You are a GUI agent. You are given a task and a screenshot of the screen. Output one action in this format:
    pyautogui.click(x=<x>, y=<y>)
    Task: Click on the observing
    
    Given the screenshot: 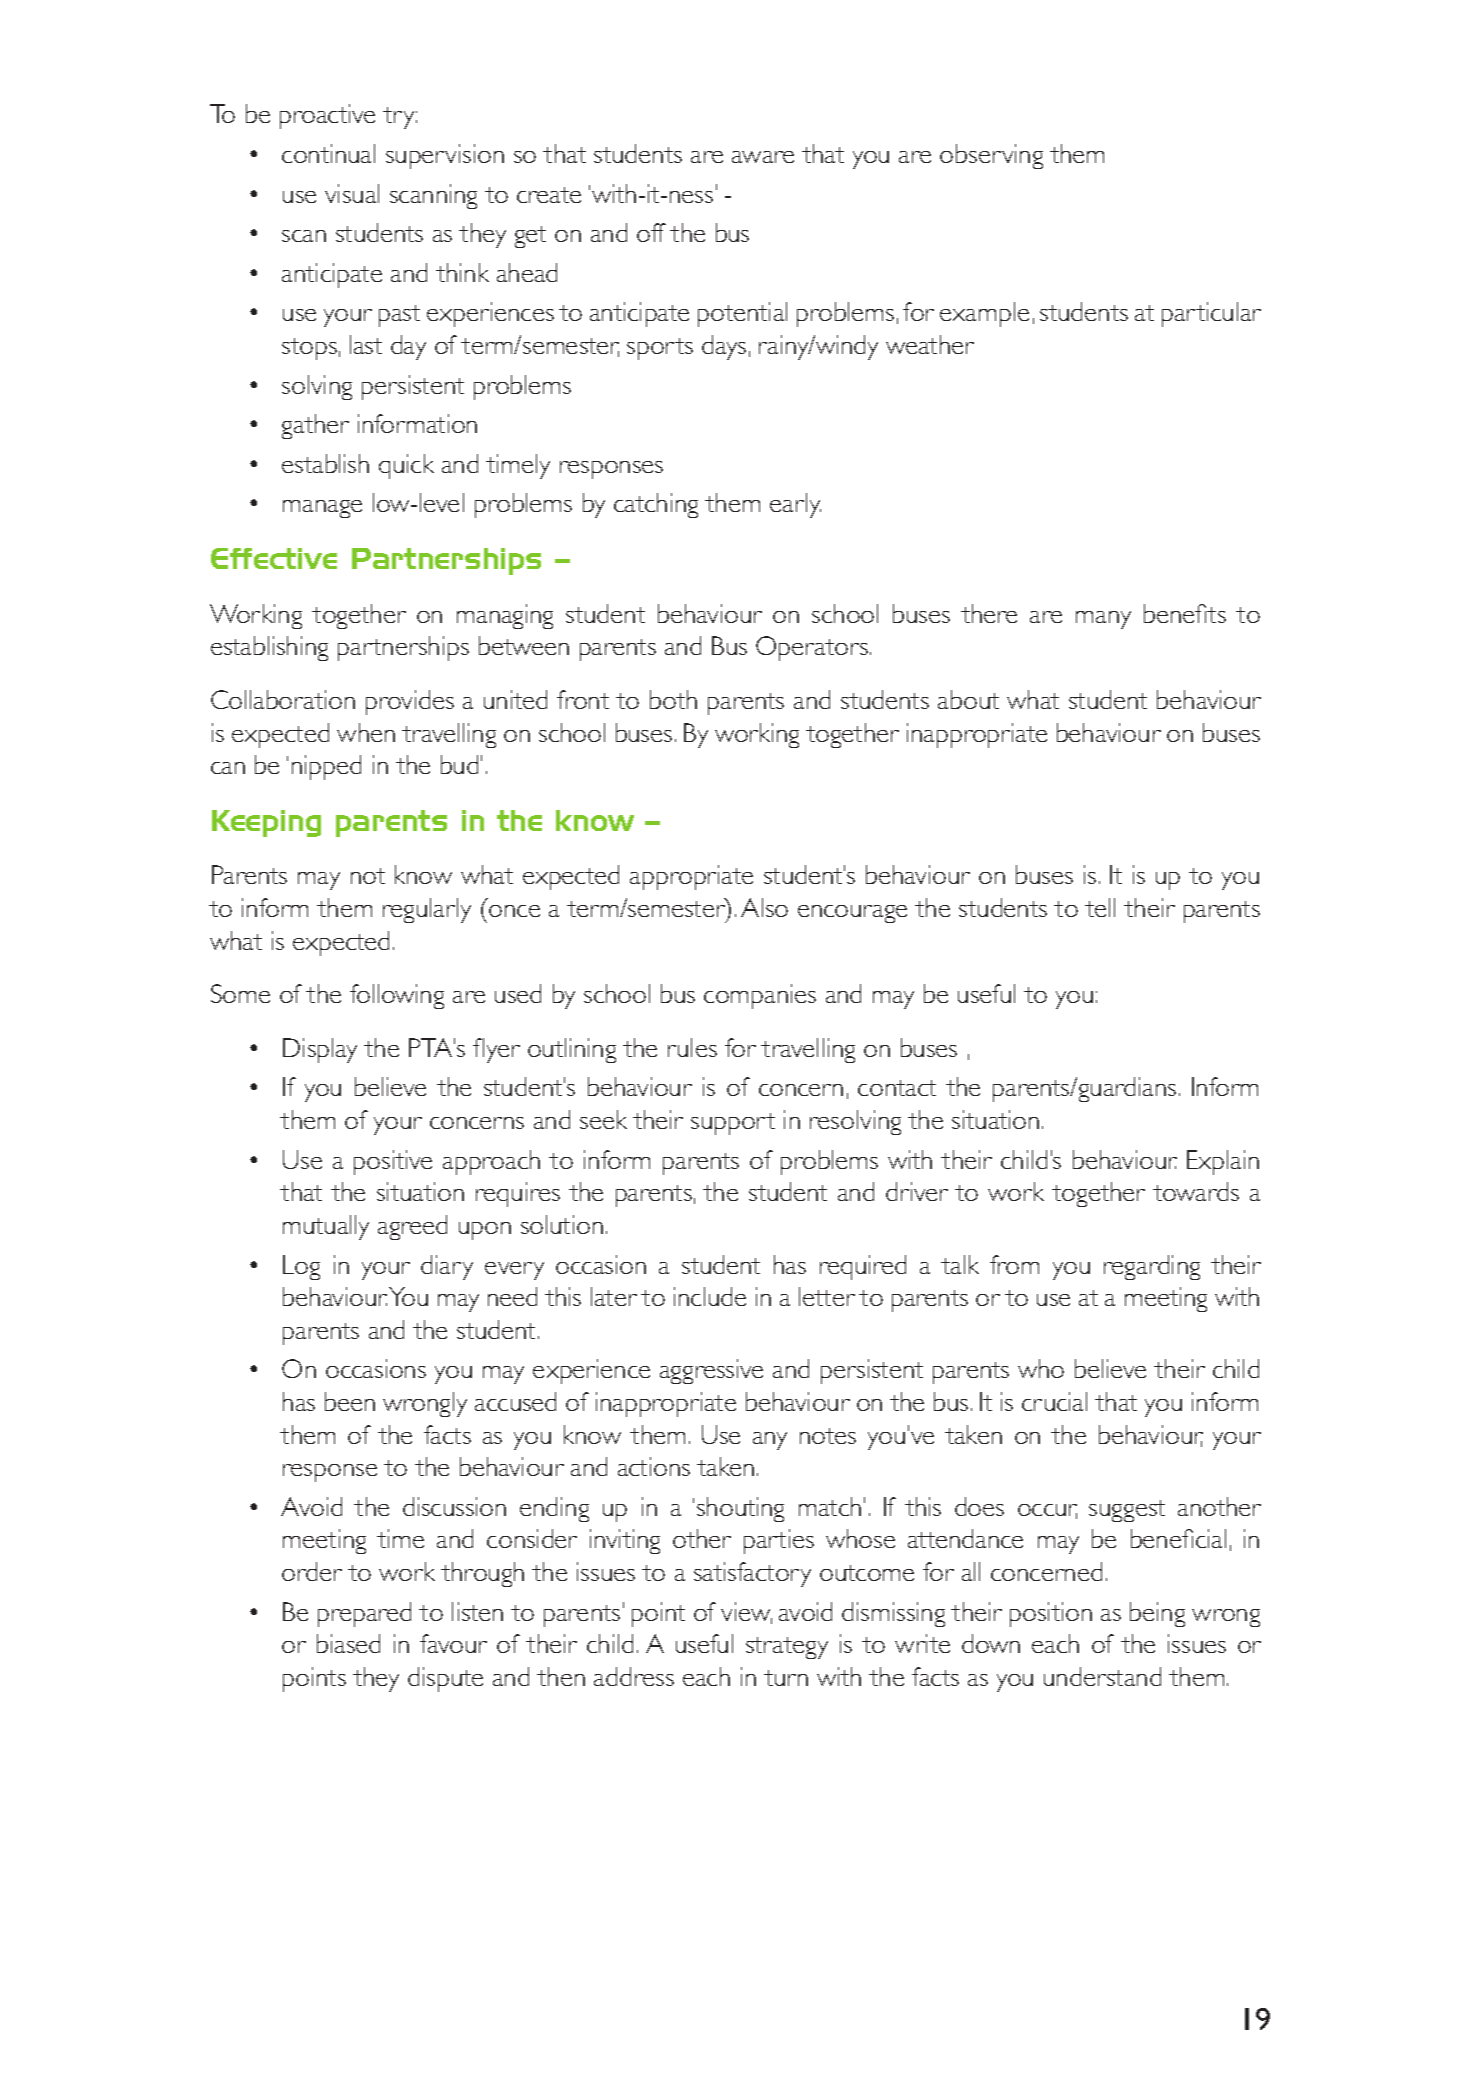 What is the action you would take?
    pyautogui.click(x=991, y=156)
